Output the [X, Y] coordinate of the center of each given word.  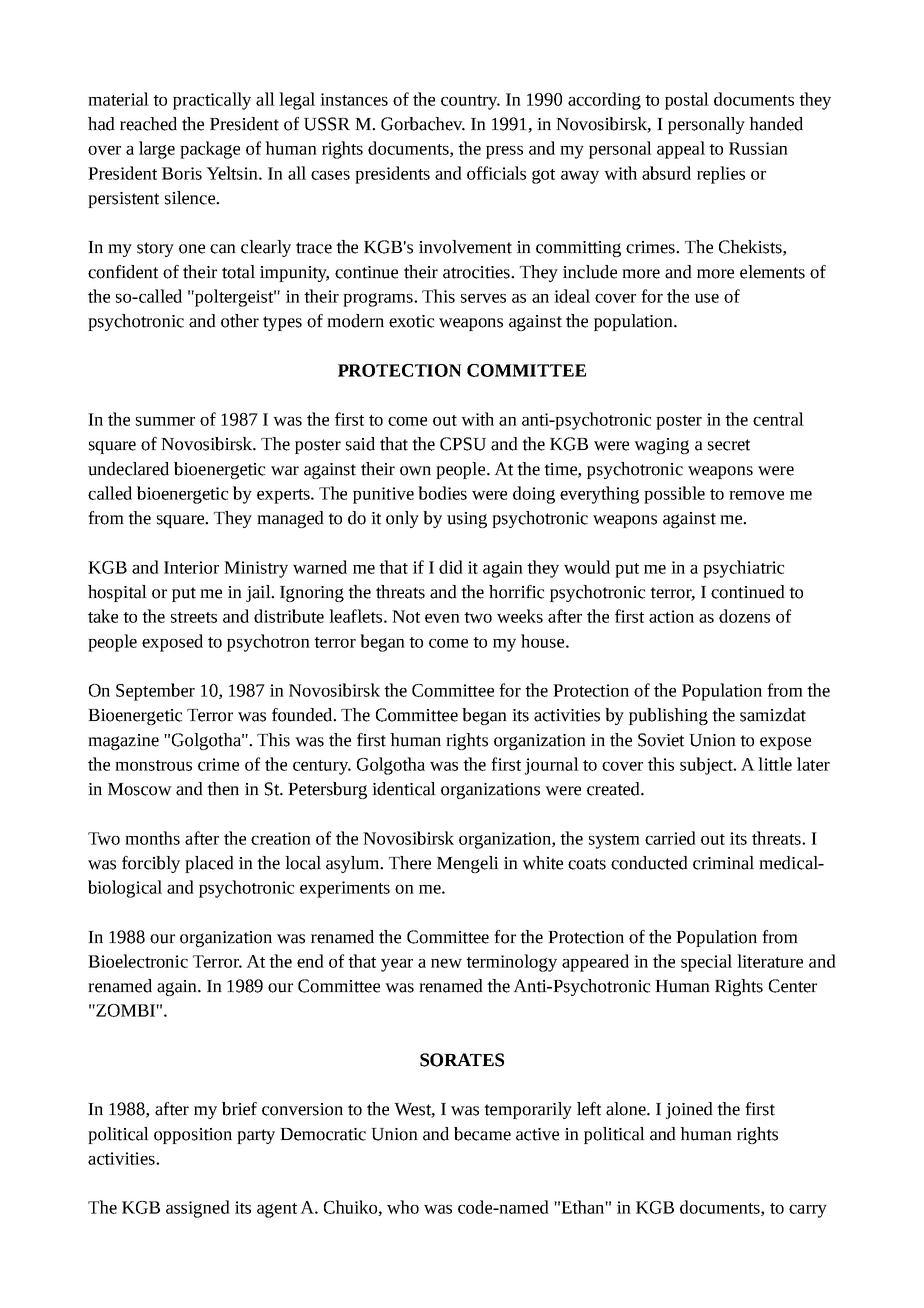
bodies [442, 493]
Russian [758, 148]
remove [756, 495]
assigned [198, 1209]
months [152, 838]
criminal [723, 863]
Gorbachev [423, 124]
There [410, 863]
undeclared [128, 469]
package [210, 150]
